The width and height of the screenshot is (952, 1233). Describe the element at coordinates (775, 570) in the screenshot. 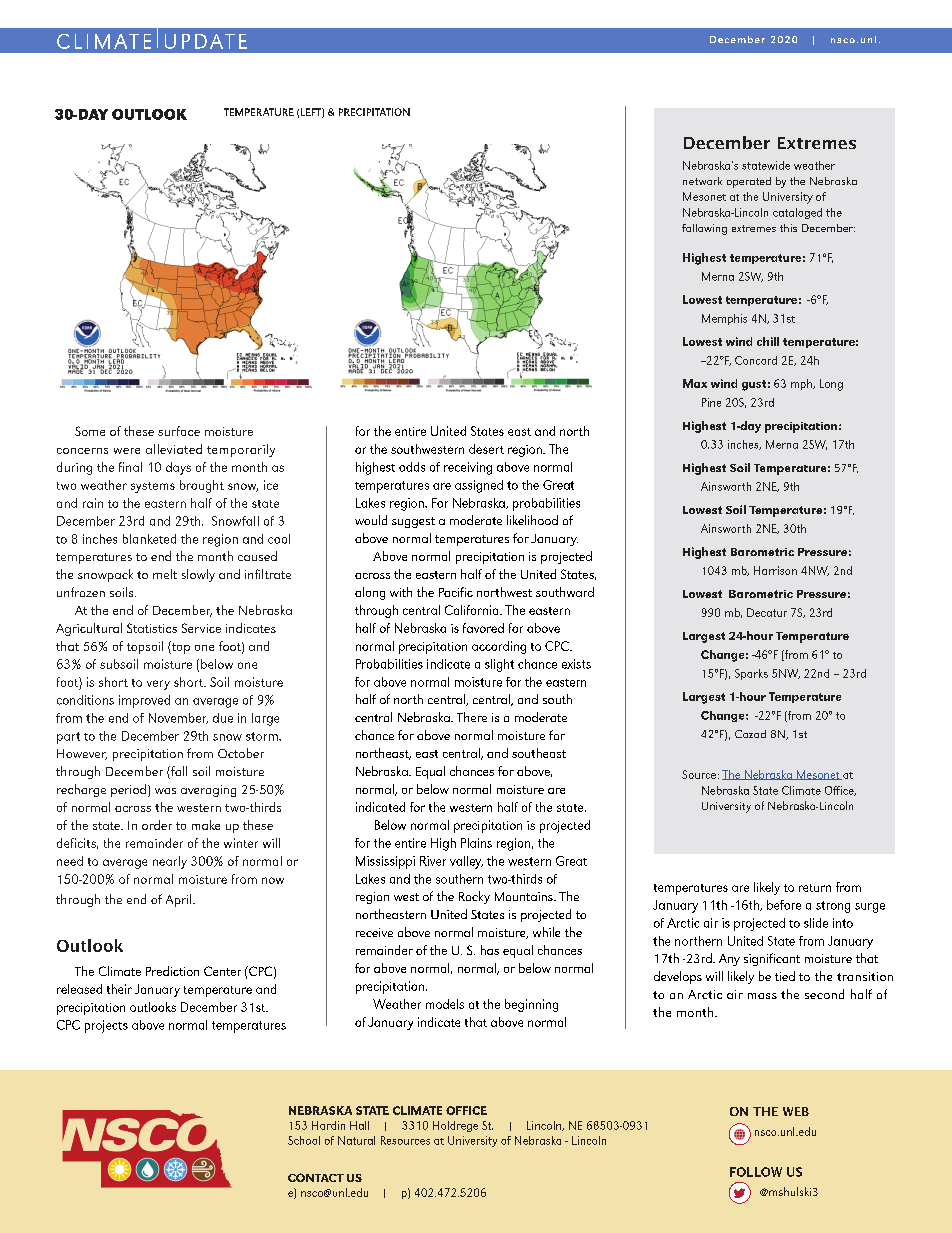

I see `Harrison` at that location.
